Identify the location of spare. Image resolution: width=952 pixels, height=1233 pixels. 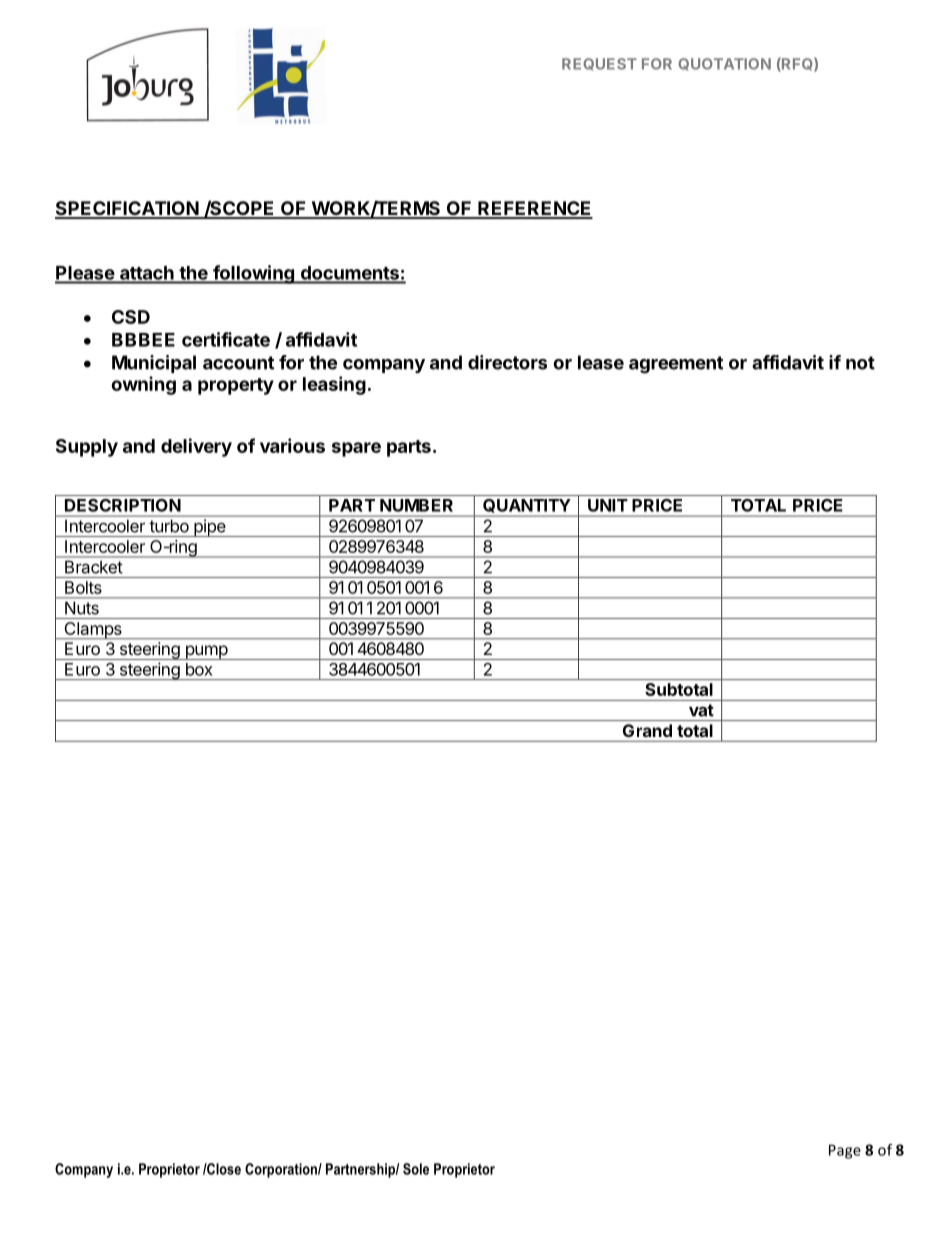
(356, 449).
